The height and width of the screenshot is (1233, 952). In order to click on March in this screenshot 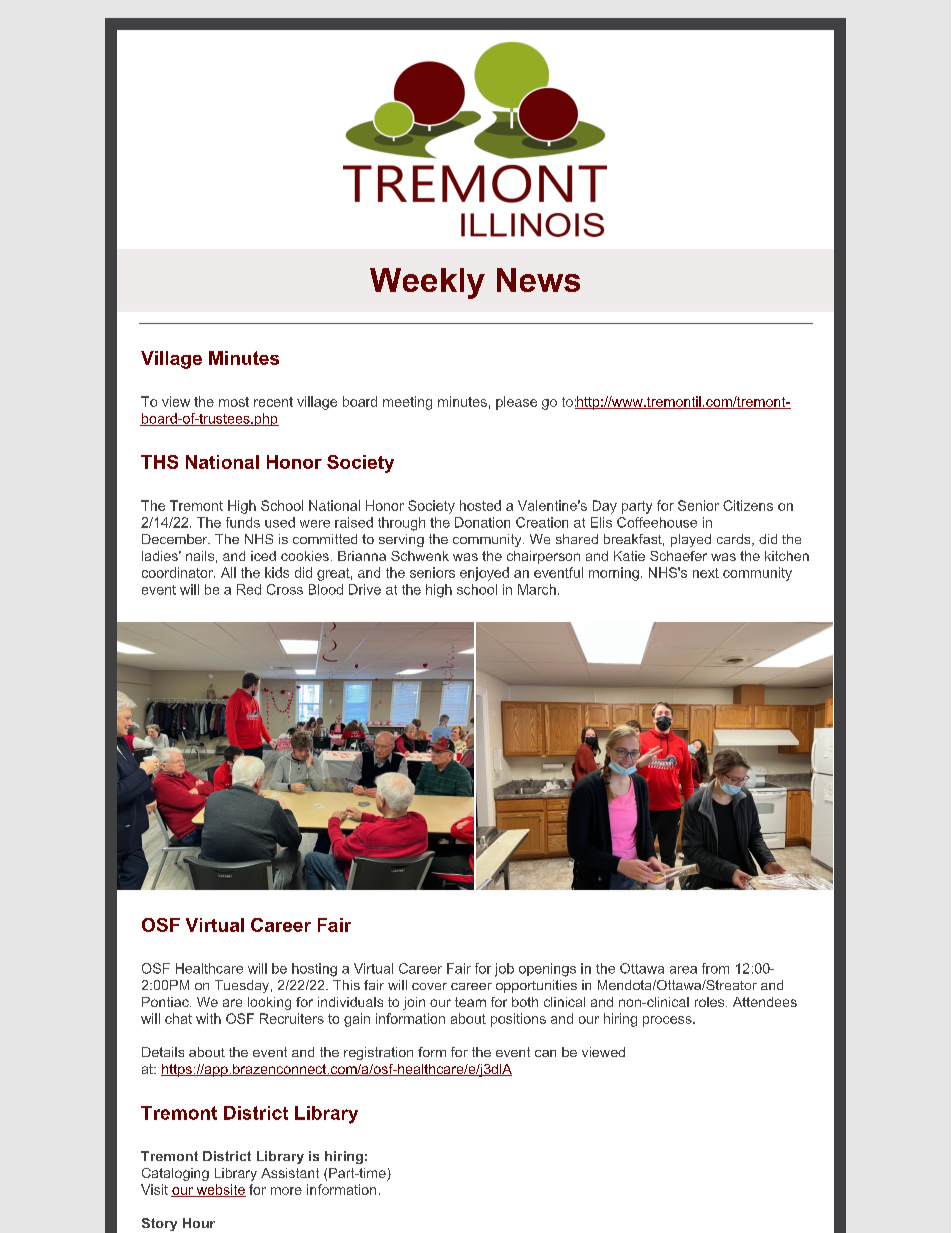, I will do `click(537, 589)`.
